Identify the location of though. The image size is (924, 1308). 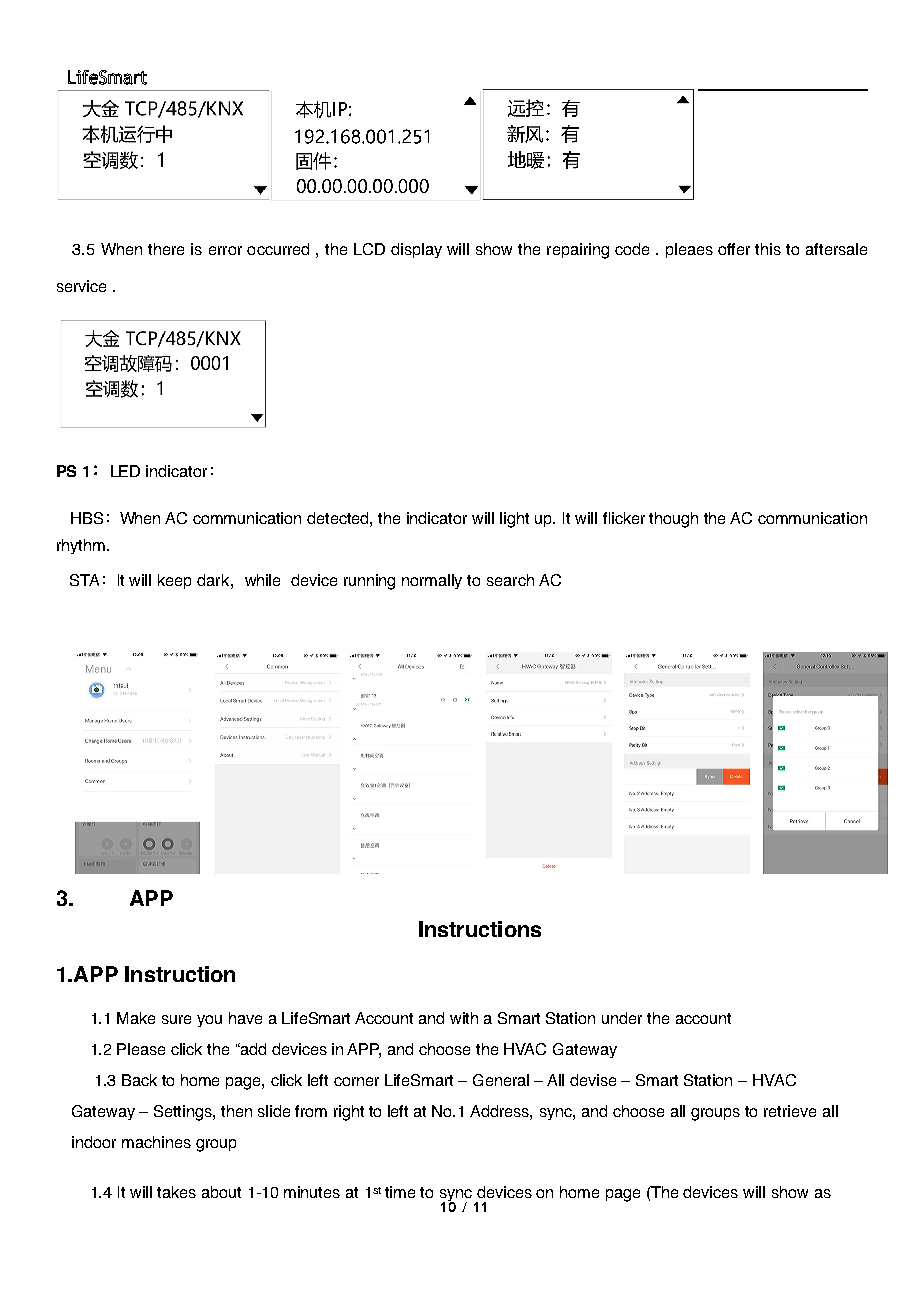
(673, 520).
